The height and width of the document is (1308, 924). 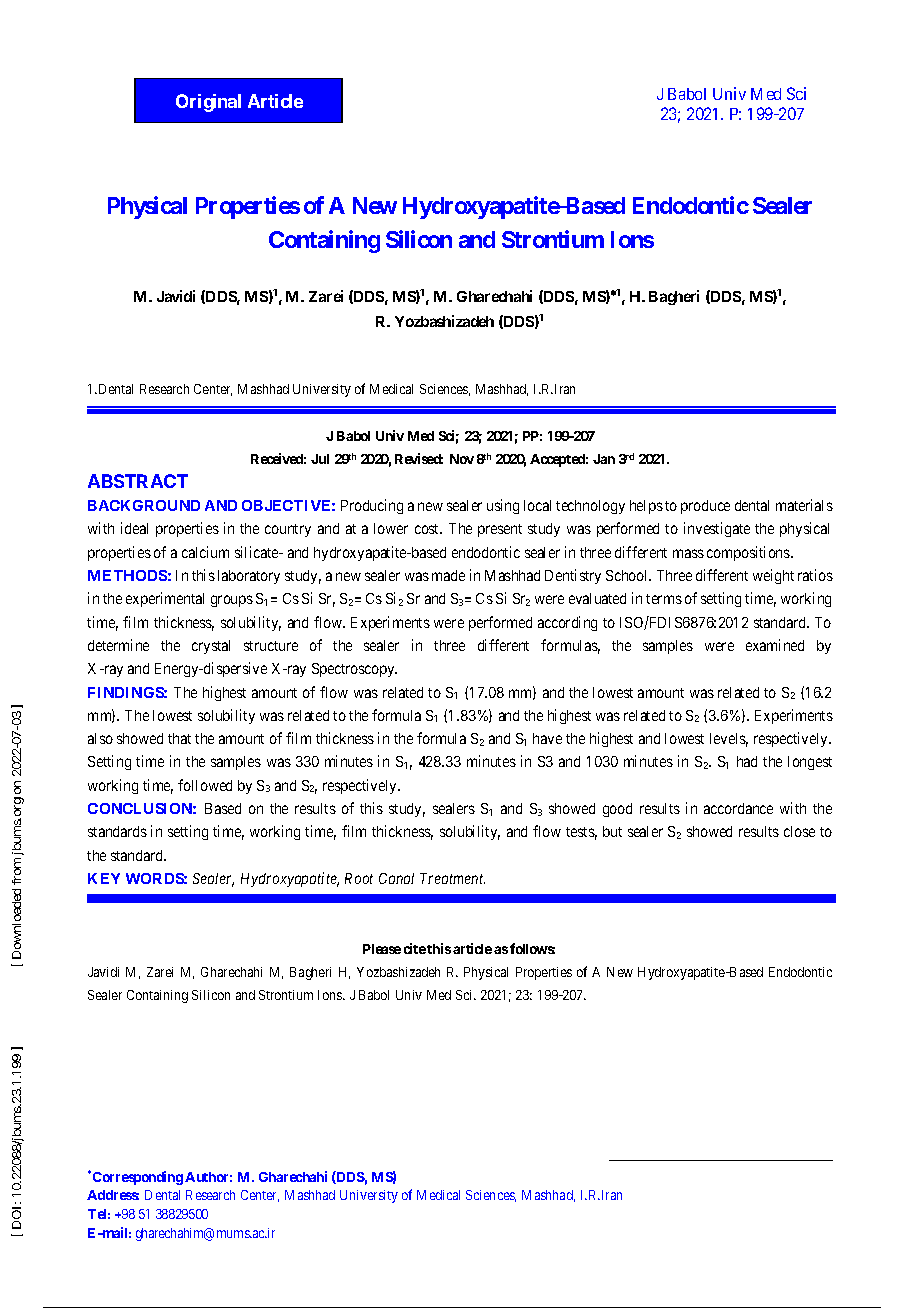 I want to click on using, so click(x=503, y=506).
